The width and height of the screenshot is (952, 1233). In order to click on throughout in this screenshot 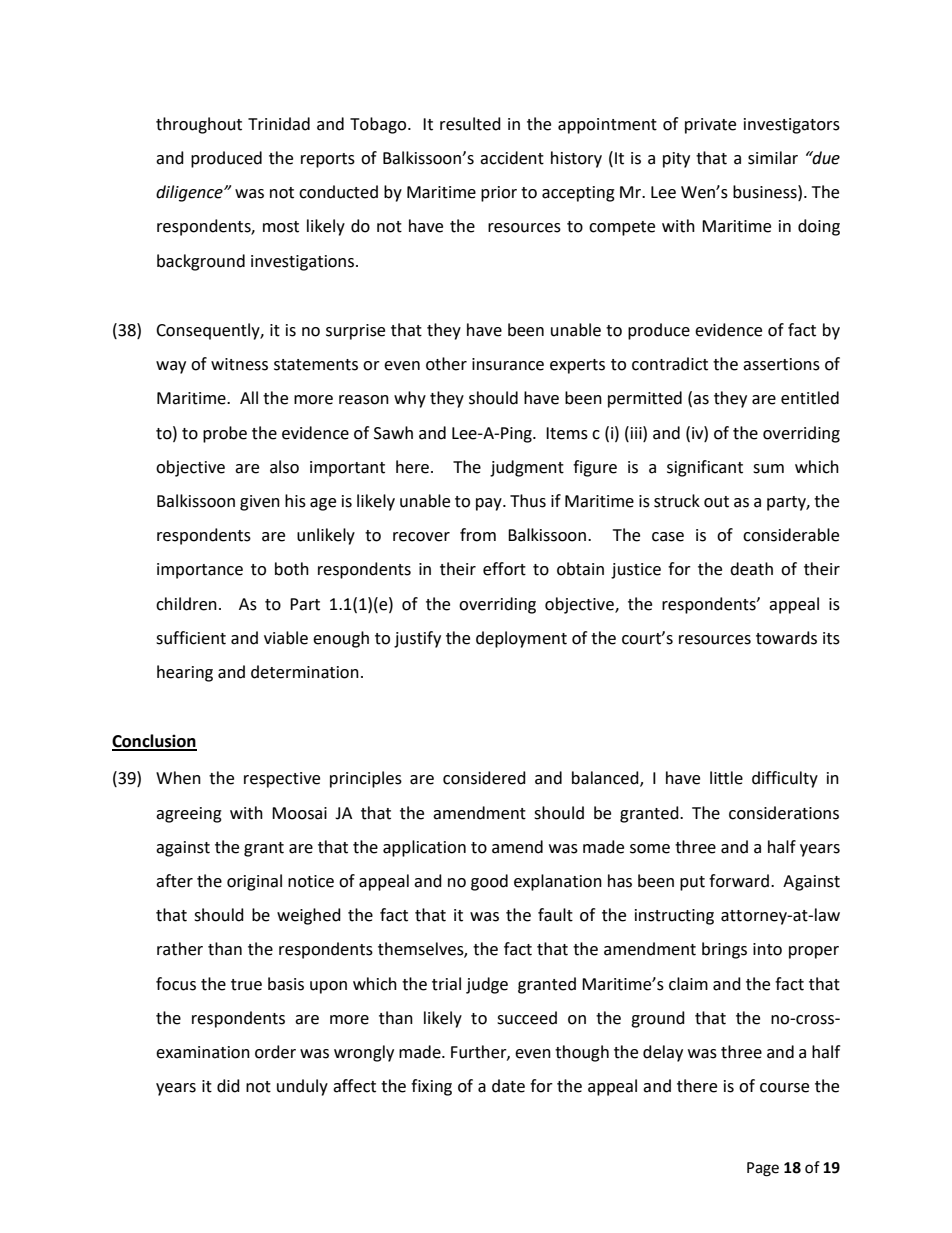, I will do `click(199, 125)`.
